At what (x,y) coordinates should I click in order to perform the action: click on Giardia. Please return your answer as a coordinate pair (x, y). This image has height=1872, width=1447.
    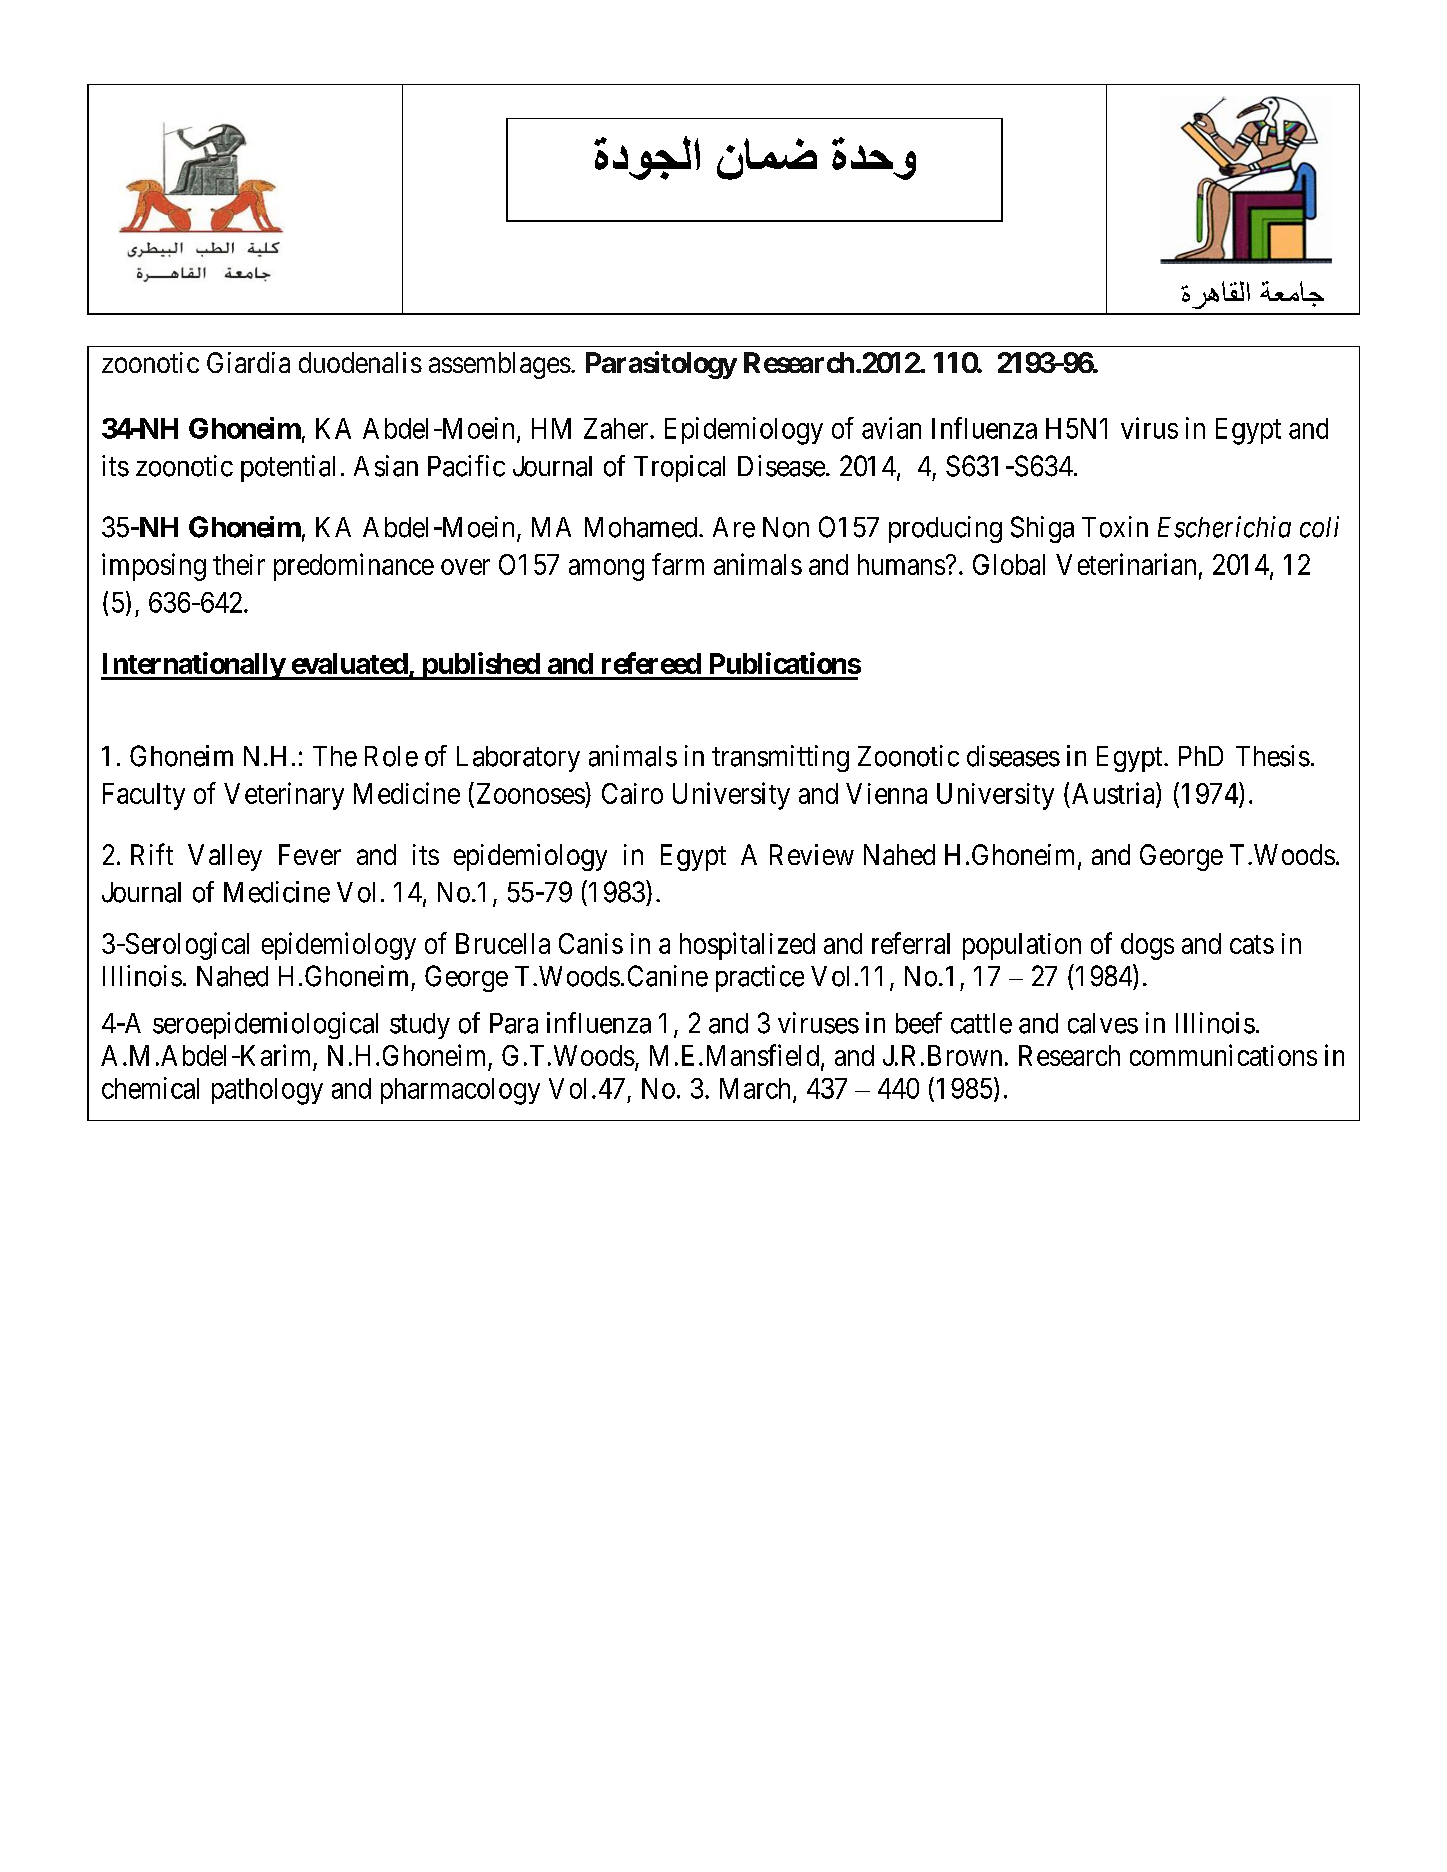
    Looking at the image, I should click on (248, 362).
